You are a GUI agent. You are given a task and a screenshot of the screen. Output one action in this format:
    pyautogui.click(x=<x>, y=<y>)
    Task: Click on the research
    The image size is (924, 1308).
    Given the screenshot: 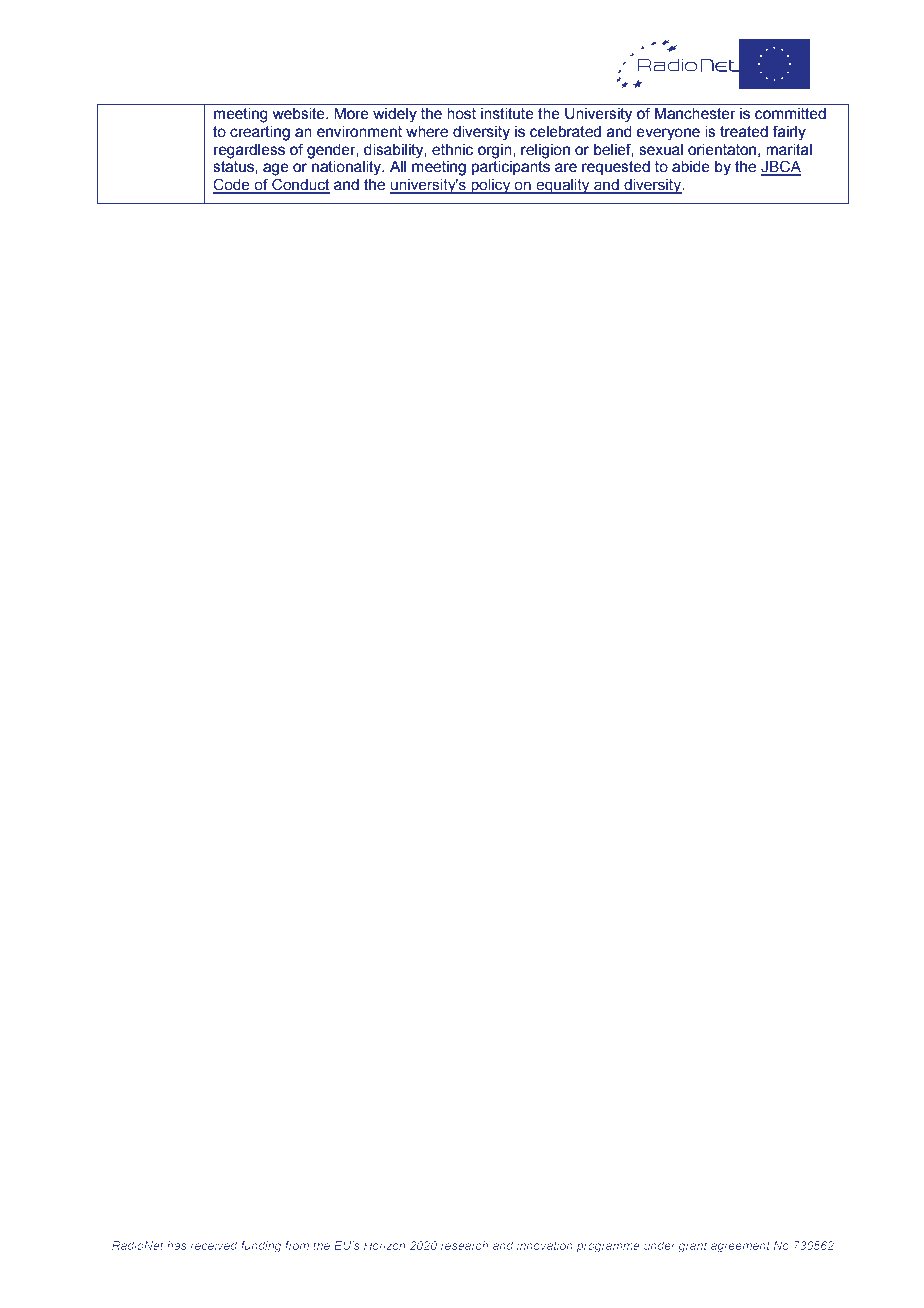 What is the action you would take?
    pyautogui.click(x=464, y=1245)
